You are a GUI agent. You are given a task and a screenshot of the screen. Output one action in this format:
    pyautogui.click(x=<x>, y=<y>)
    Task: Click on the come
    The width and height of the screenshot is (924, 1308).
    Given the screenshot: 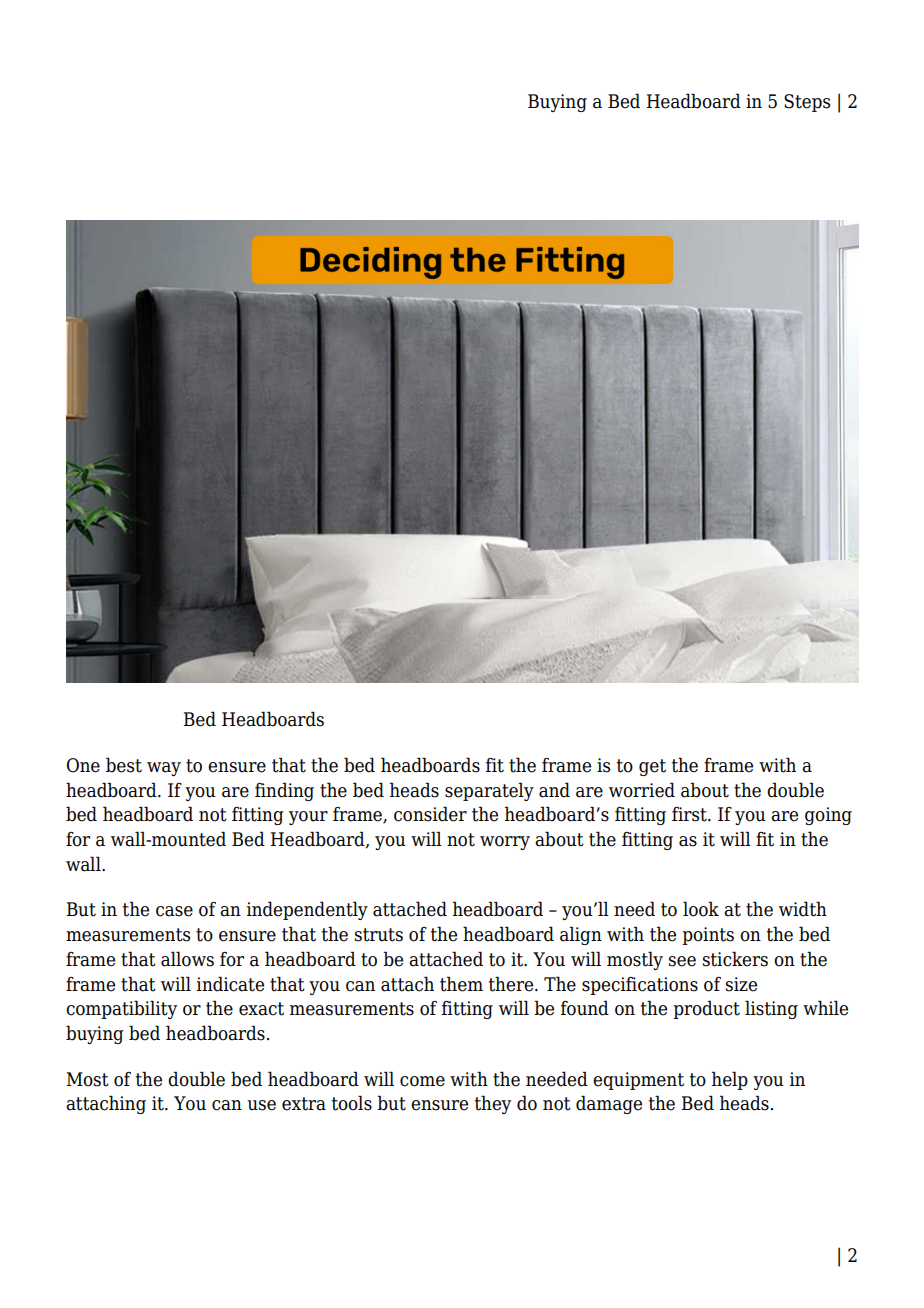 What is the action you would take?
    pyautogui.click(x=422, y=1081)
